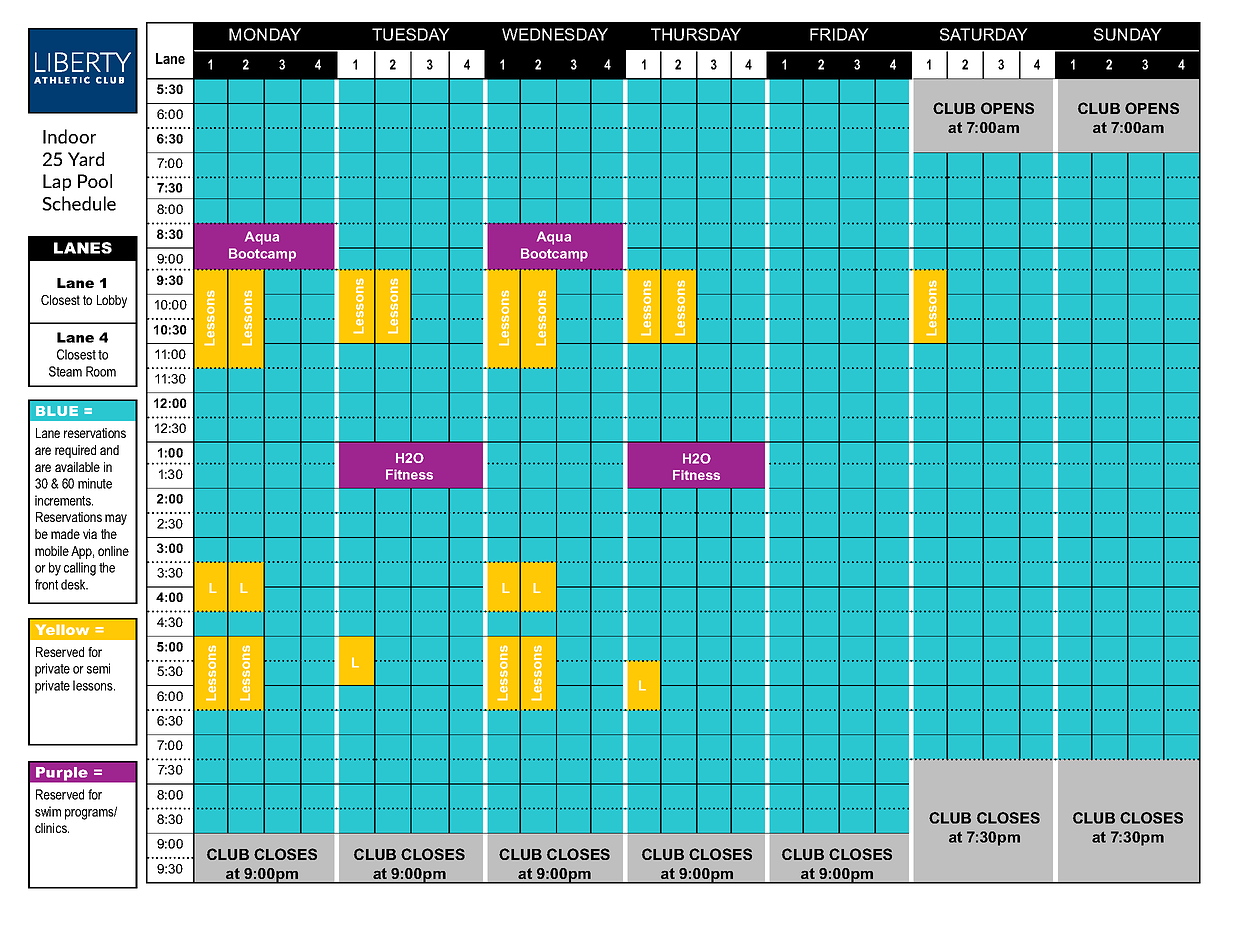  Describe the element at coordinates (113, 551) in the screenshot. I see `online` at that location.
